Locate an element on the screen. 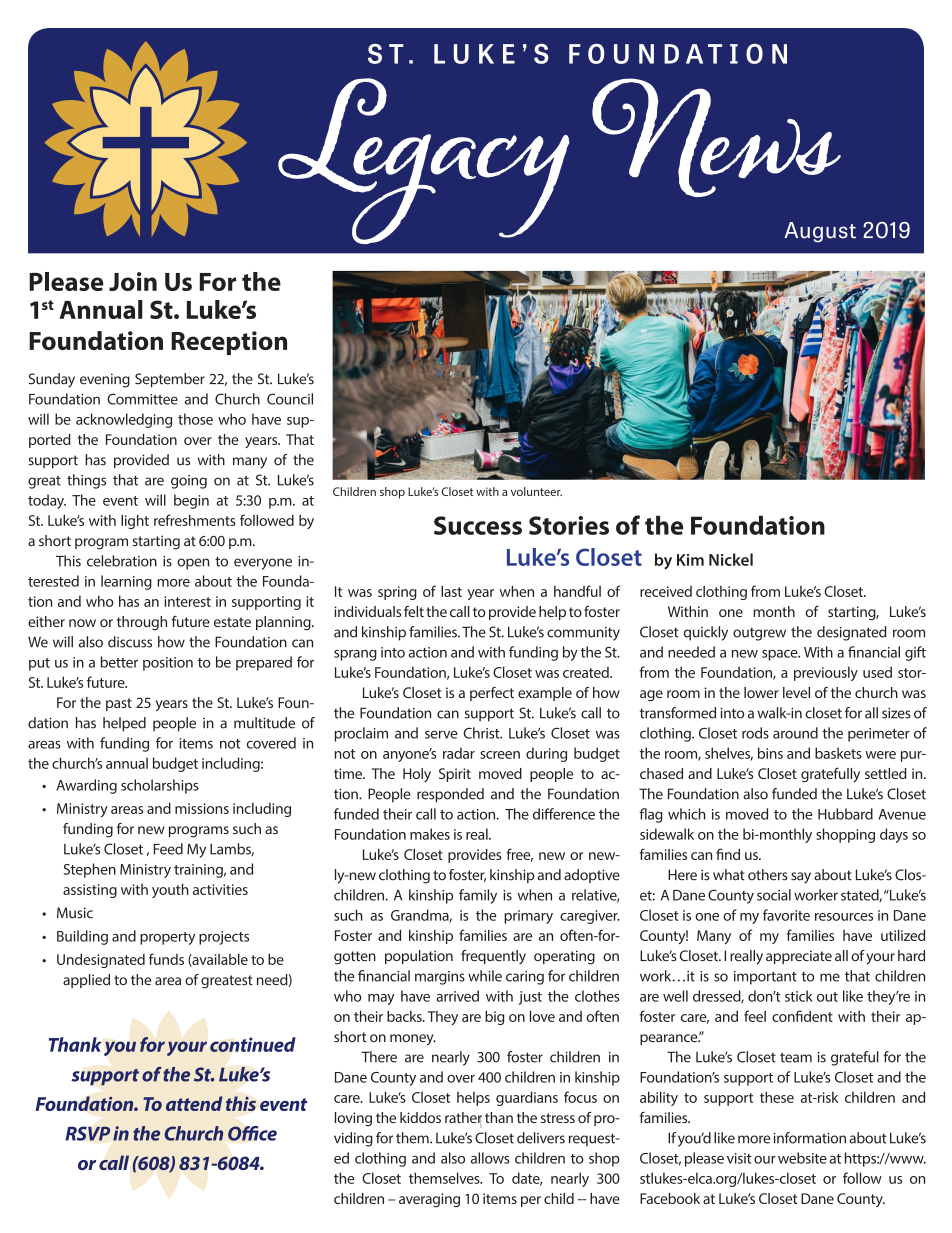 This screenshot has height=1233, width=952. RSVP is located at coordinates (88, 1133).
